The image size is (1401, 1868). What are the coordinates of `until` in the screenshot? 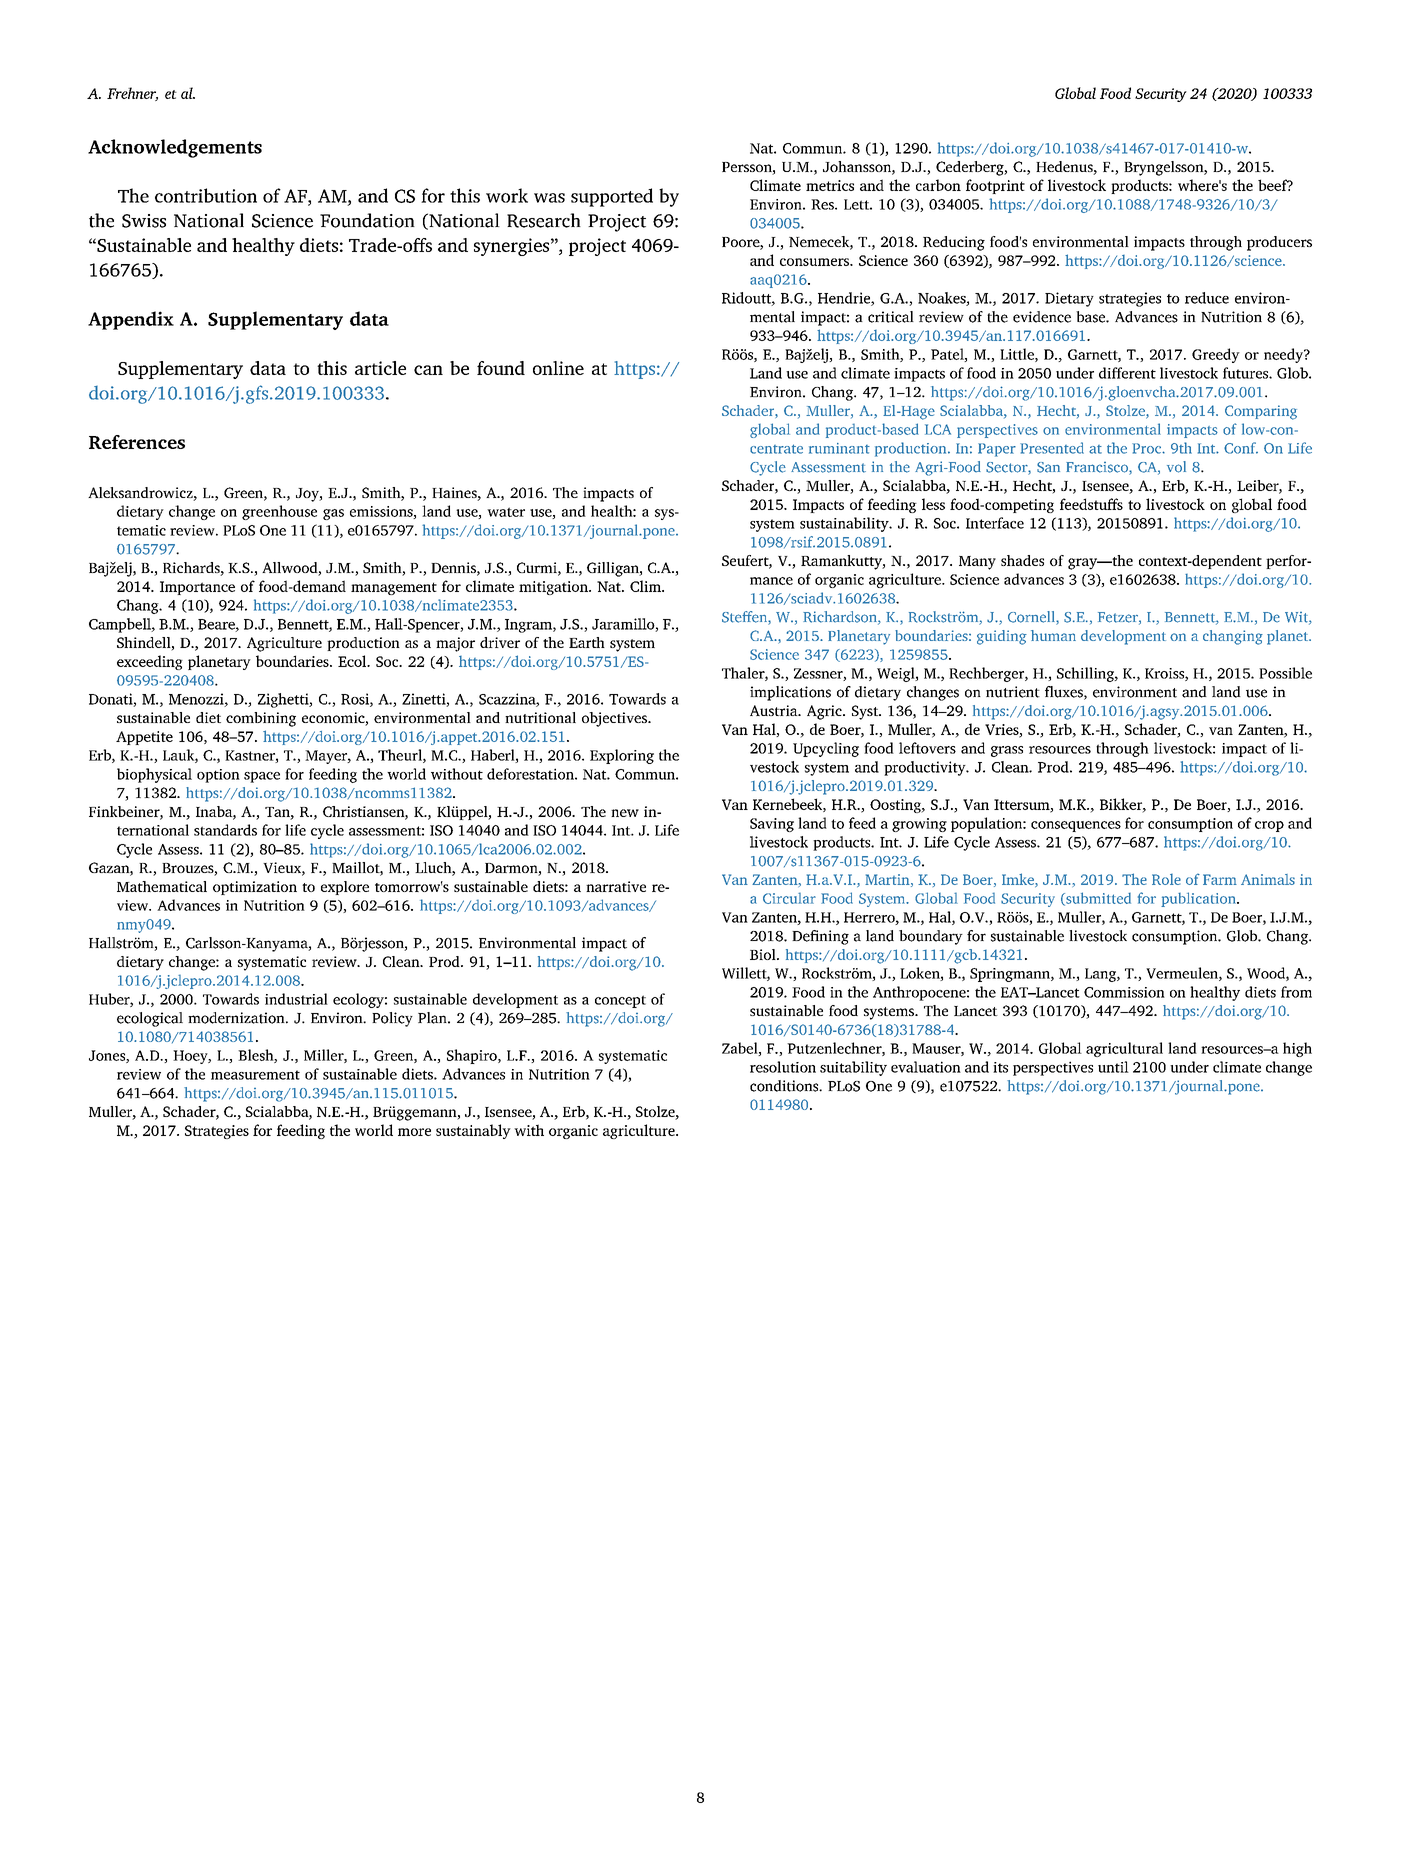 It's located at (1113, 1067).
